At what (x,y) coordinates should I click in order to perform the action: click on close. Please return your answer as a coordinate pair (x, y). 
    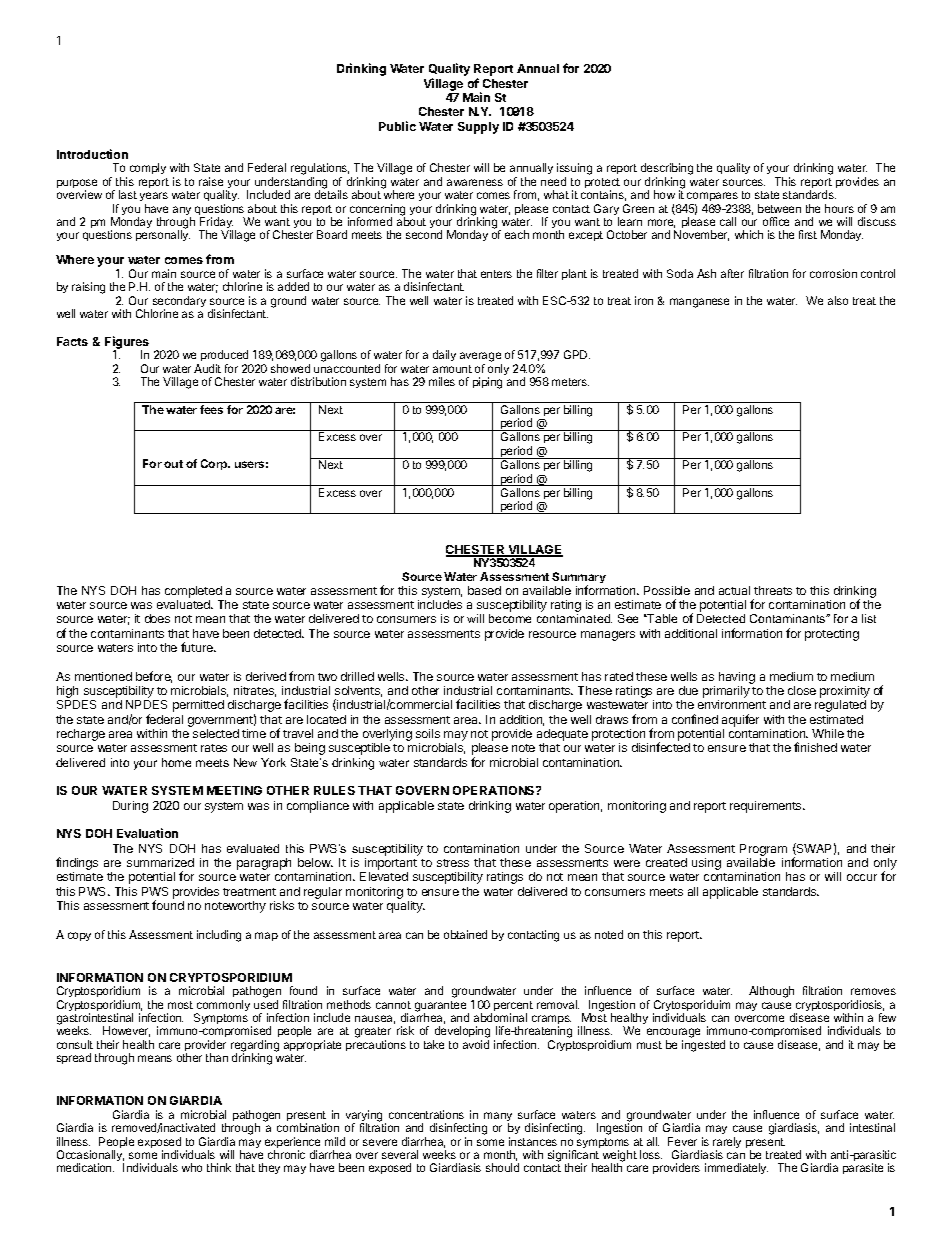
    Looking at the image, I should click on (802, 690).
